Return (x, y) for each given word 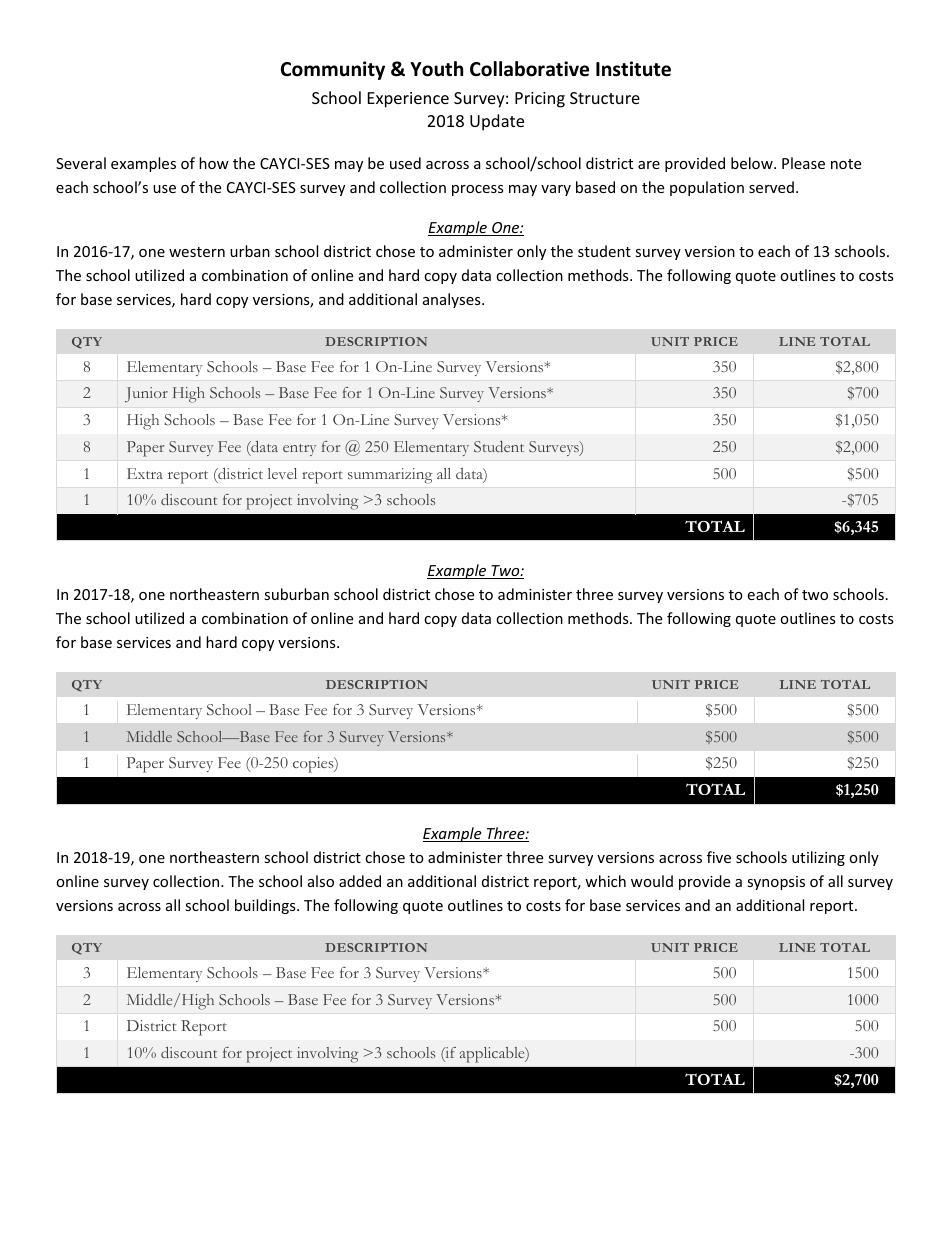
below (753, 163)
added (360, 881)
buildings (266, 906)
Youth (436, 69)
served (771, 187)
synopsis (776, 883)
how (214, 163)
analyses (453, 300)
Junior (146, 395)
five (719, 857)
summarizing (390, 476)
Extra (145, 473)
